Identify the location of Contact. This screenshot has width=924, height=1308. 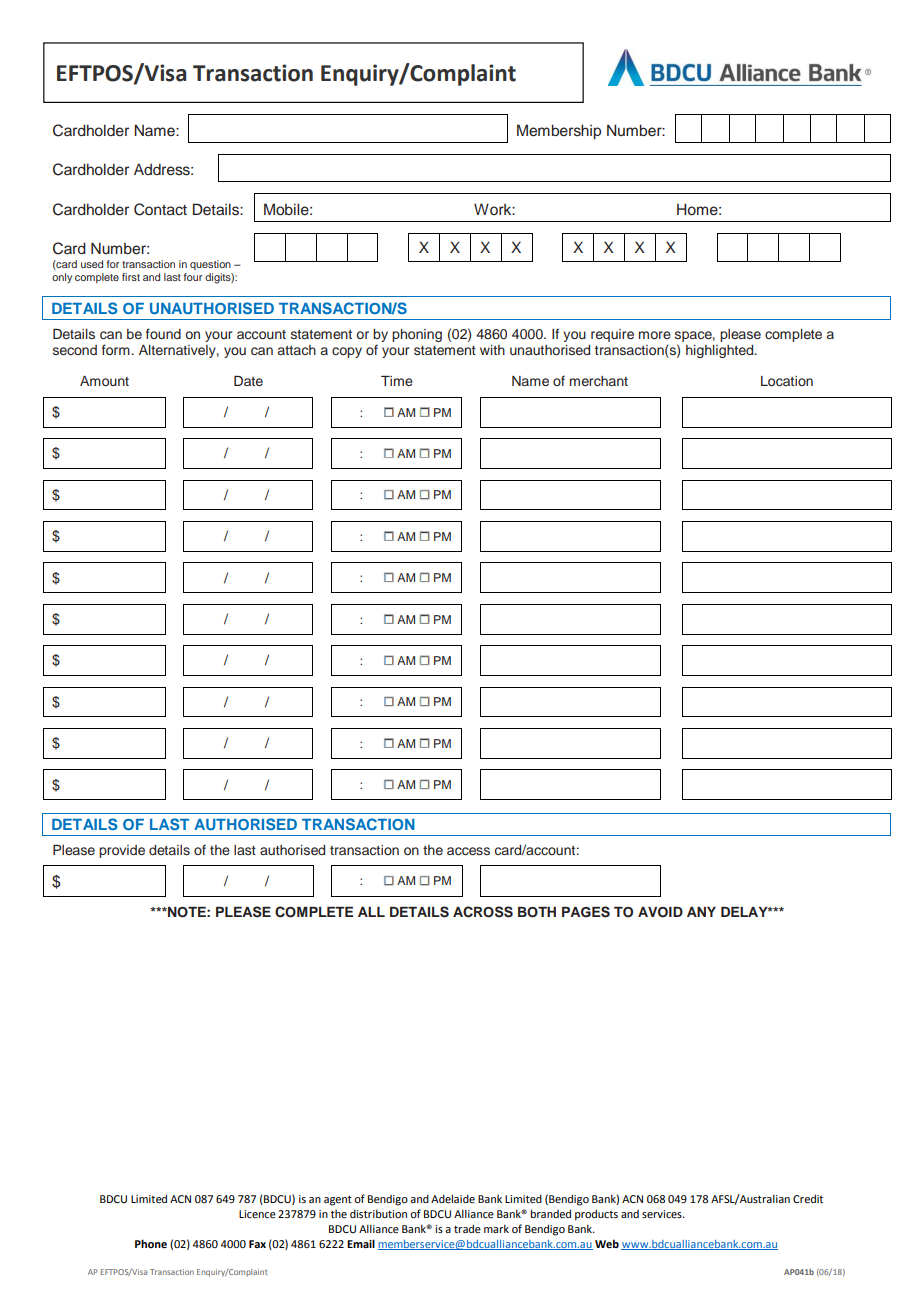
(160, 209).
